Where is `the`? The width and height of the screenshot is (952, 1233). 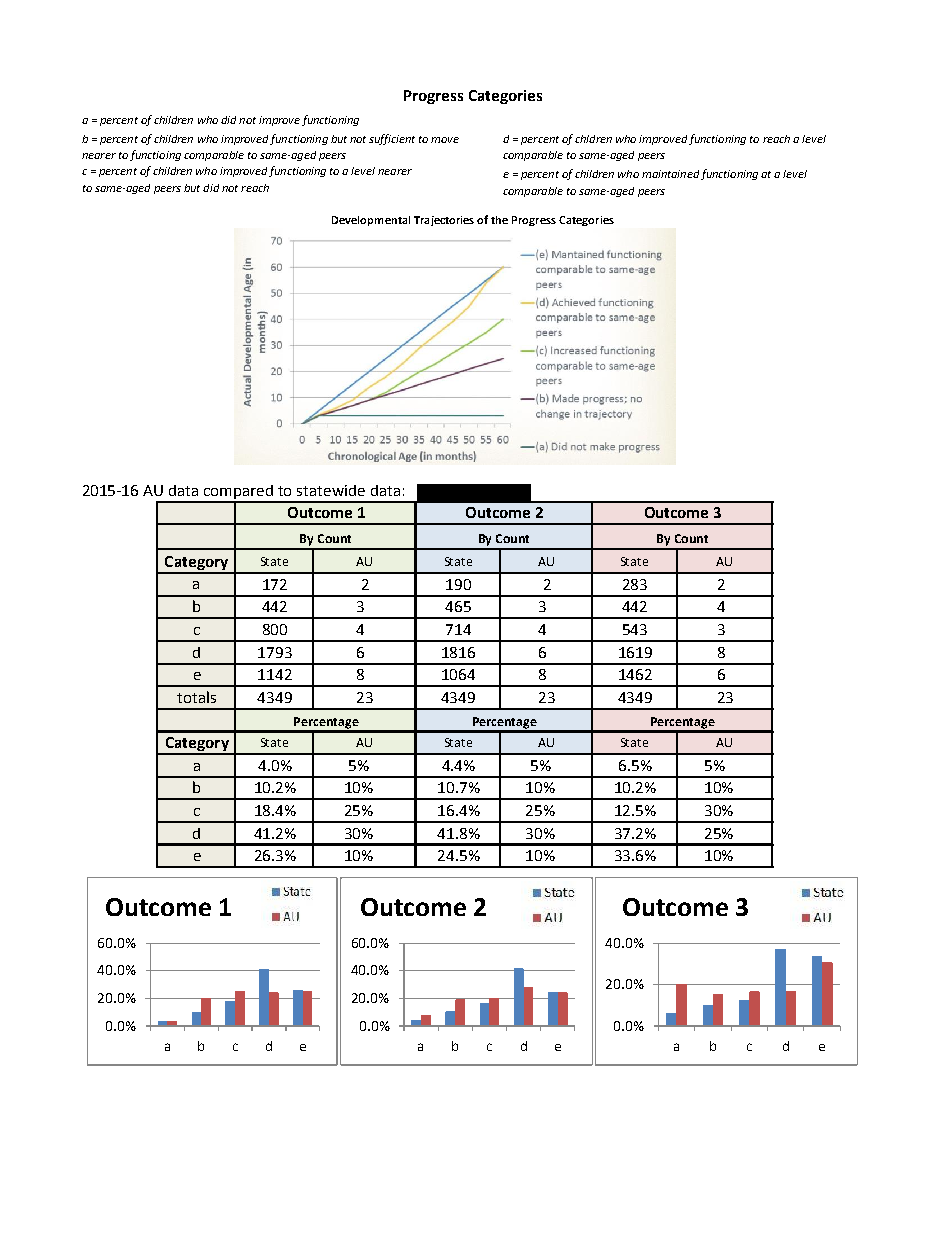 the is located at coordinates (499, 220).
